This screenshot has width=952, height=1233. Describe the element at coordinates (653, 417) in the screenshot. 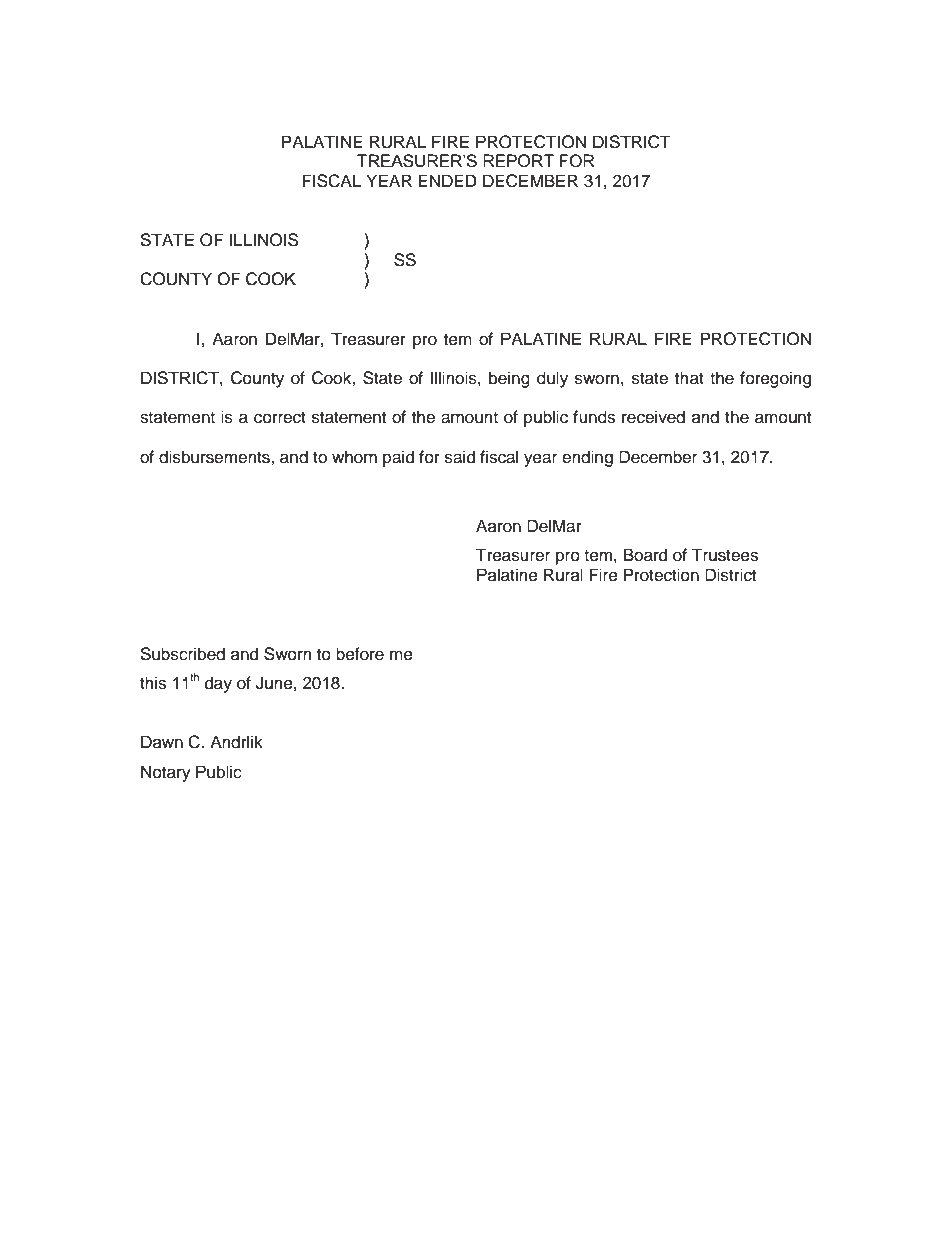

I see `received` at that location.
